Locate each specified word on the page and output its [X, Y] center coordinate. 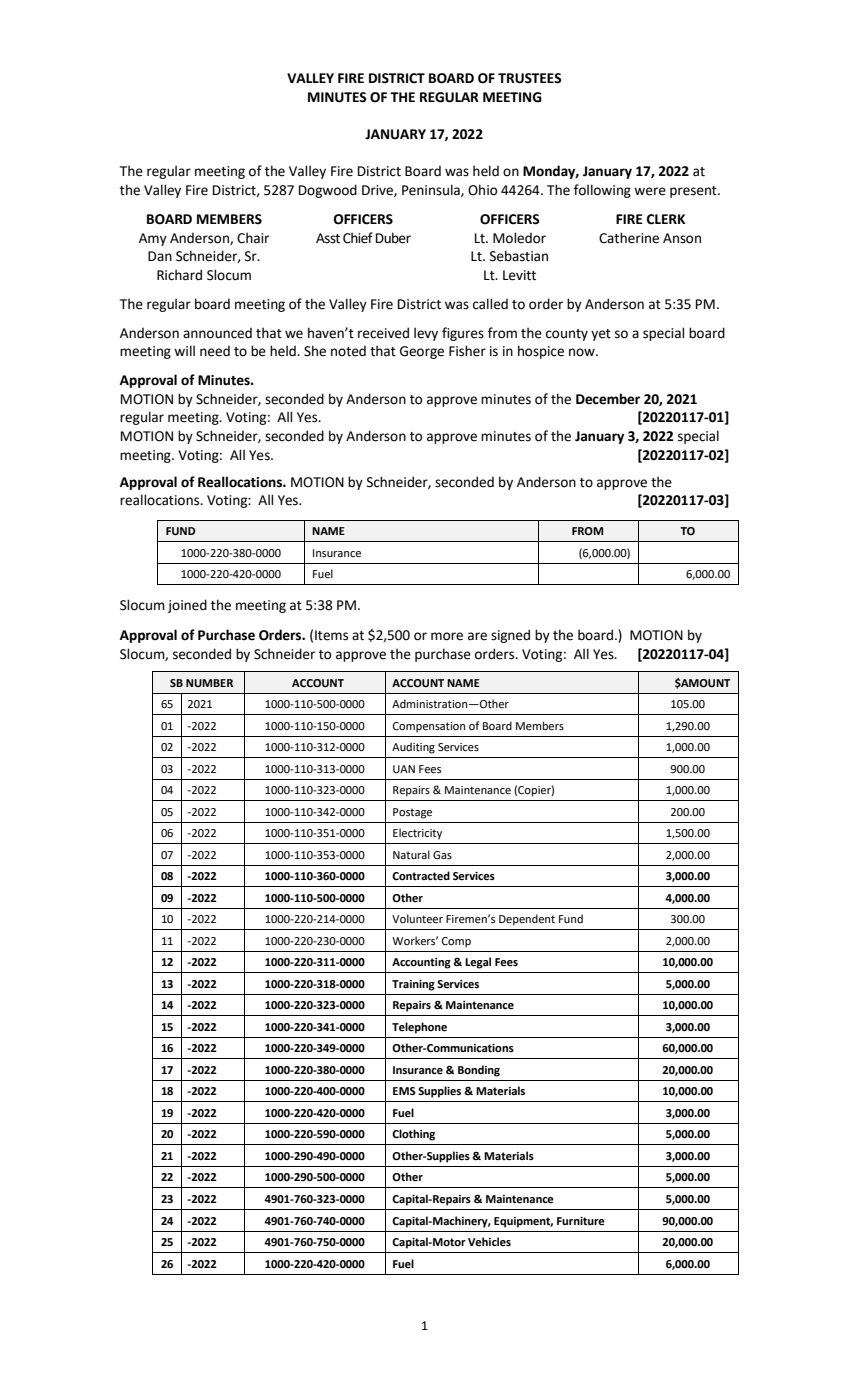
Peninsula [432, 190]
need [215, 351]
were [650, 191]
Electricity [417, 834]
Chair [253, 238]
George [422, 352]
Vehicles [489, 1242]
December [608, 399]
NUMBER [209, 683]
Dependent [527, 920]
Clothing [413, 1135]
